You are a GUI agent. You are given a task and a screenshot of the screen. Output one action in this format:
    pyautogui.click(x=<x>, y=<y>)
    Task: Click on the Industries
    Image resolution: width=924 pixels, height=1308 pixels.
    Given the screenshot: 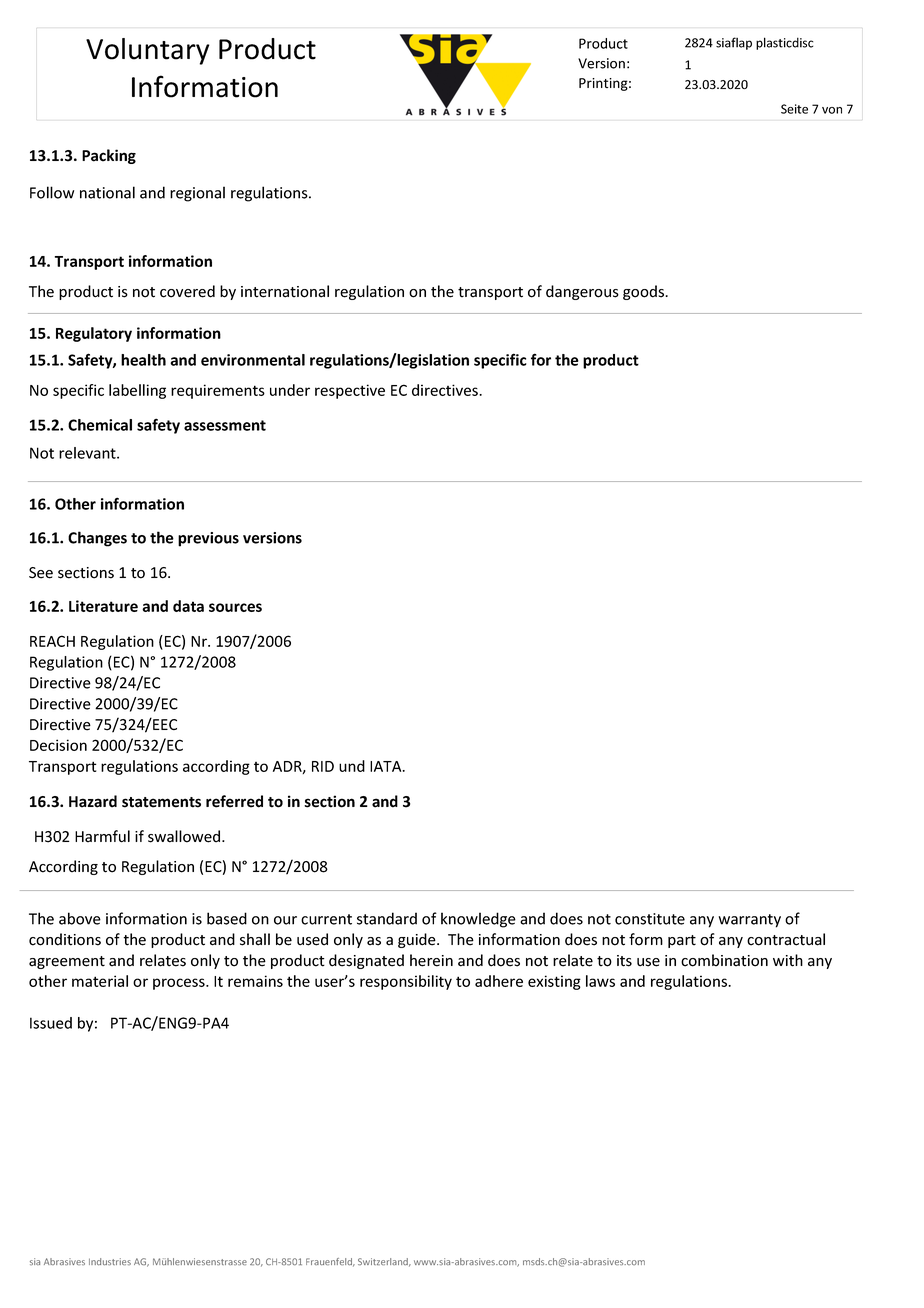 What is the action you would take?
    pyautogui.click(x=110, y=1261)
